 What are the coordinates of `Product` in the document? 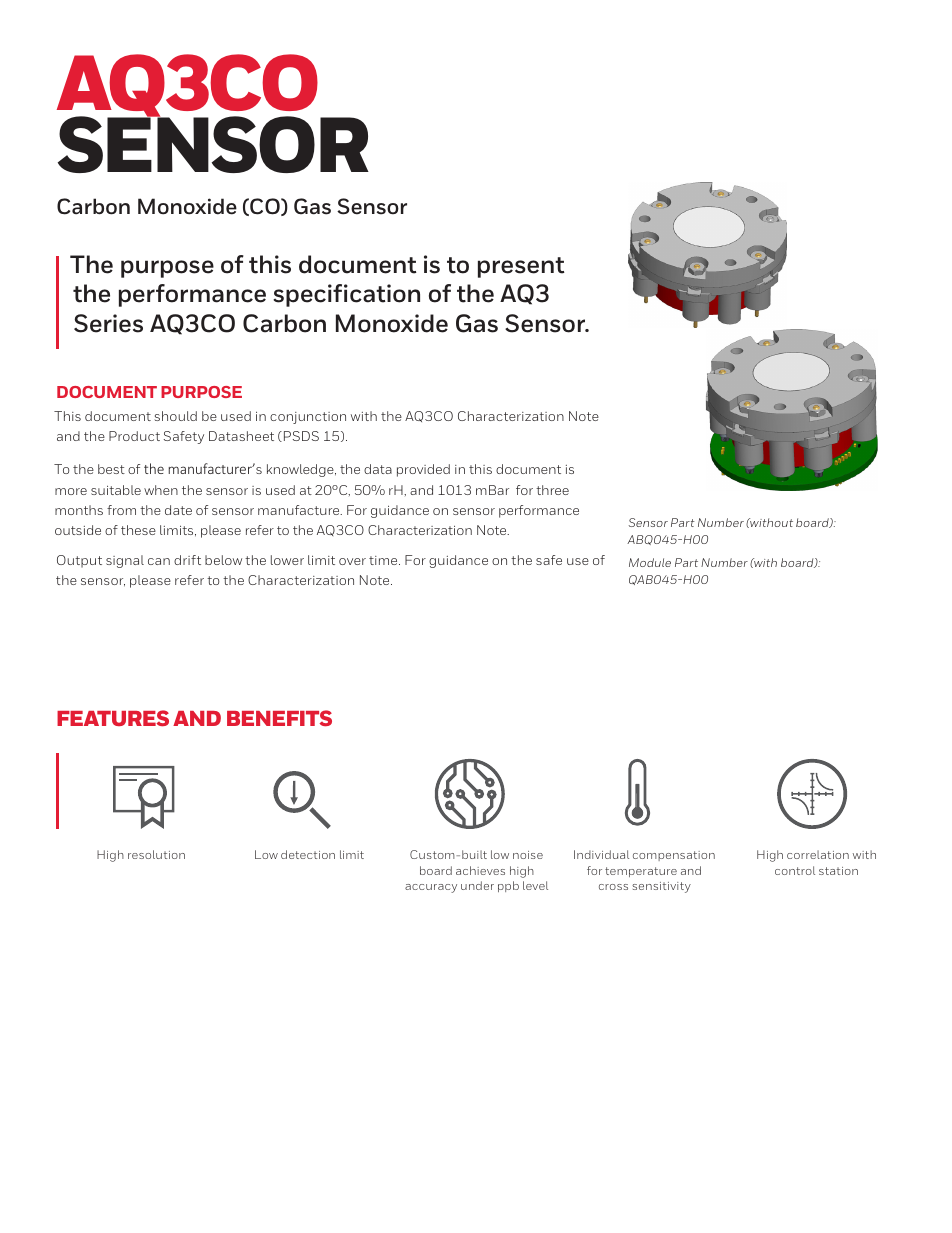 It's located at (134, 436).
